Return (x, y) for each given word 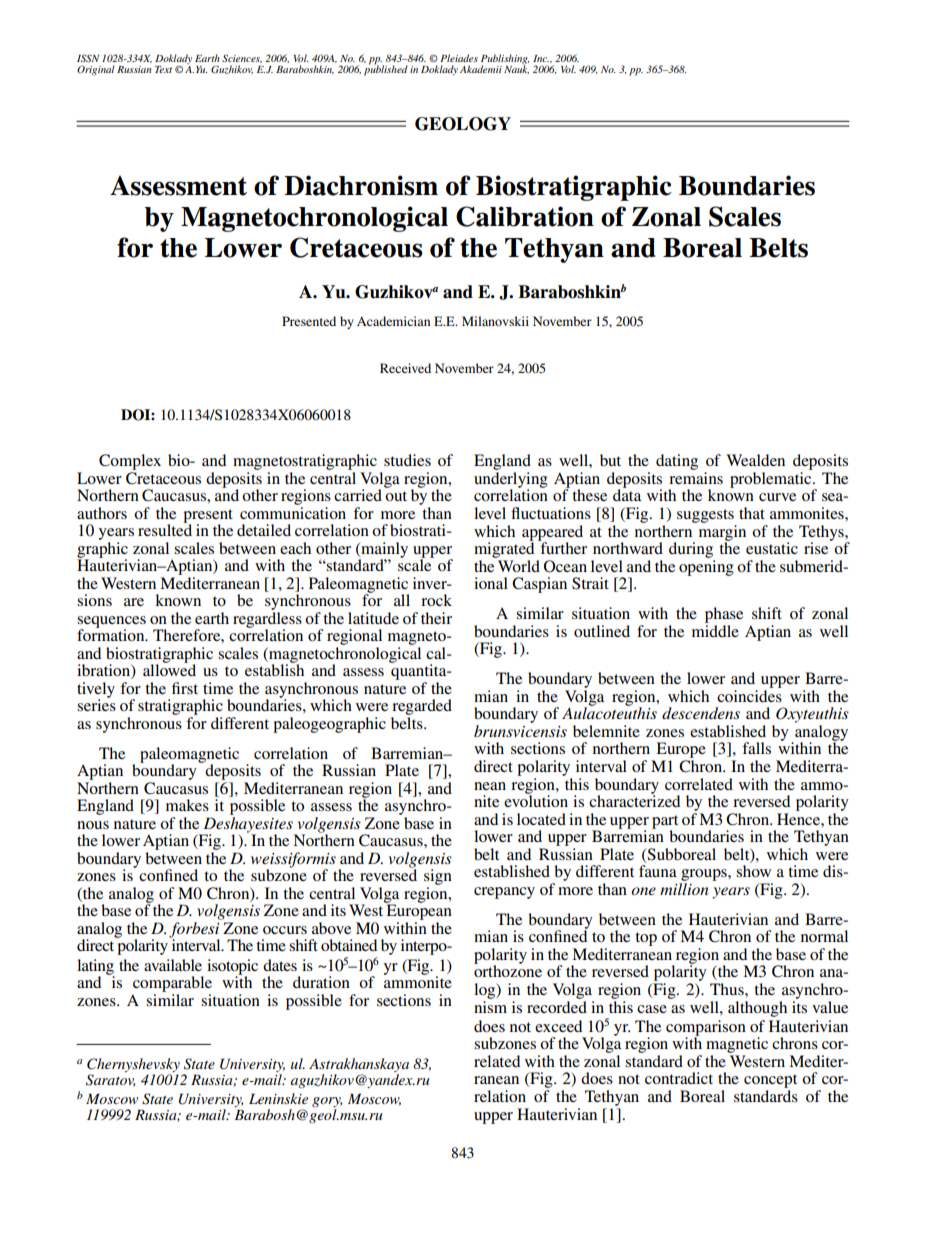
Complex (130, 462)
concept (770, 1082)
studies (407, 460)
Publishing (505, 60)
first (185, 688)
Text (163, 69)
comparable (172, 984)
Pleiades (459, 58)
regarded (421, 708)
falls (756, 748)
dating (677, 462)
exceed (558, 1026)
